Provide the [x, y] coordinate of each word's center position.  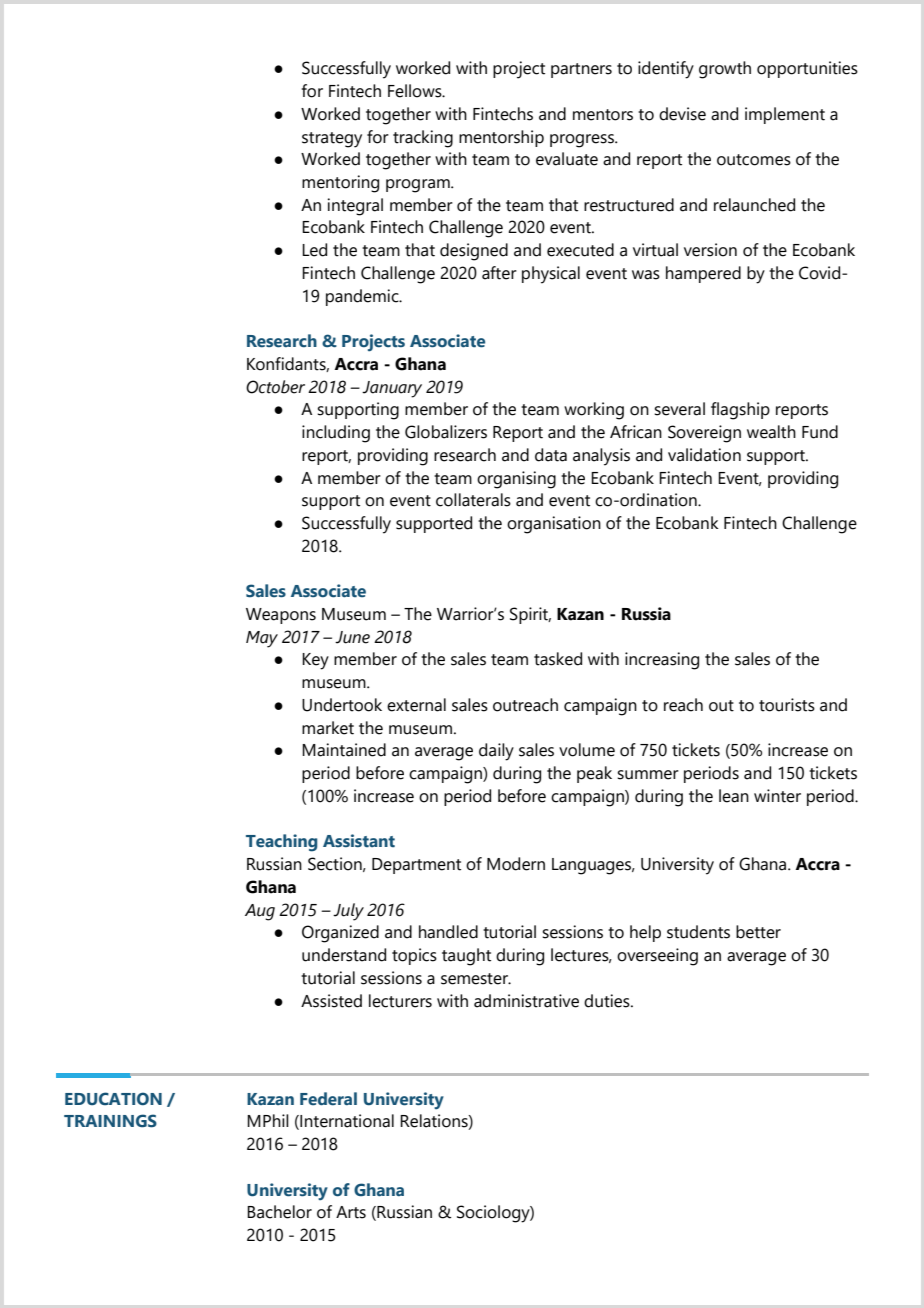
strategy [332, 140]
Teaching [282, 843]
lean [734, 796]
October [275, 387]
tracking [423, 139]
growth [725, 70]
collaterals [473, 500]
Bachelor [279, 1212]
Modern [516, 864]
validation [704, 455]
